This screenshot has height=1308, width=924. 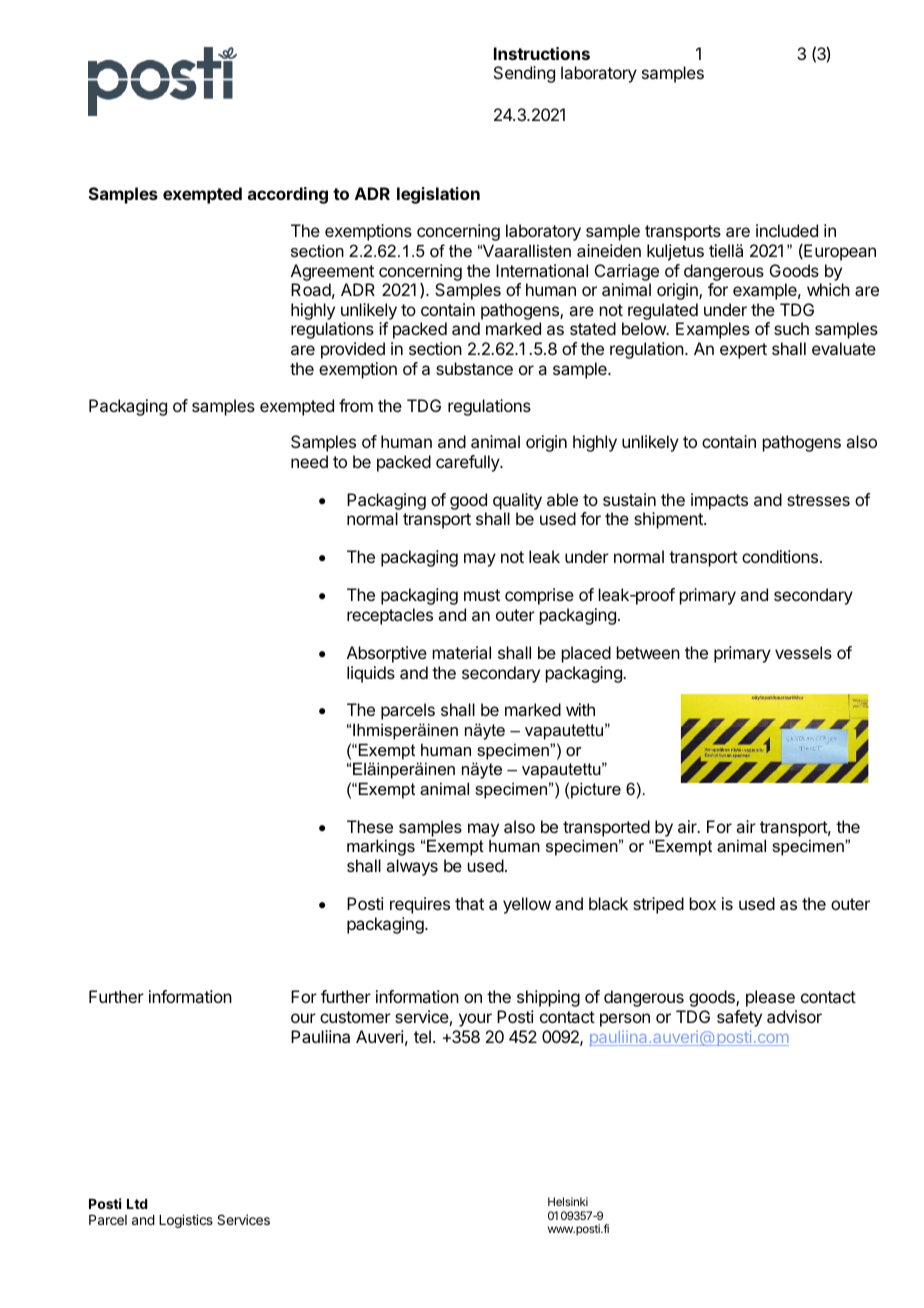 What do you see at coordinates (787, 230) in the screenshot?
I see `included` at bounding box center [787, 230].
